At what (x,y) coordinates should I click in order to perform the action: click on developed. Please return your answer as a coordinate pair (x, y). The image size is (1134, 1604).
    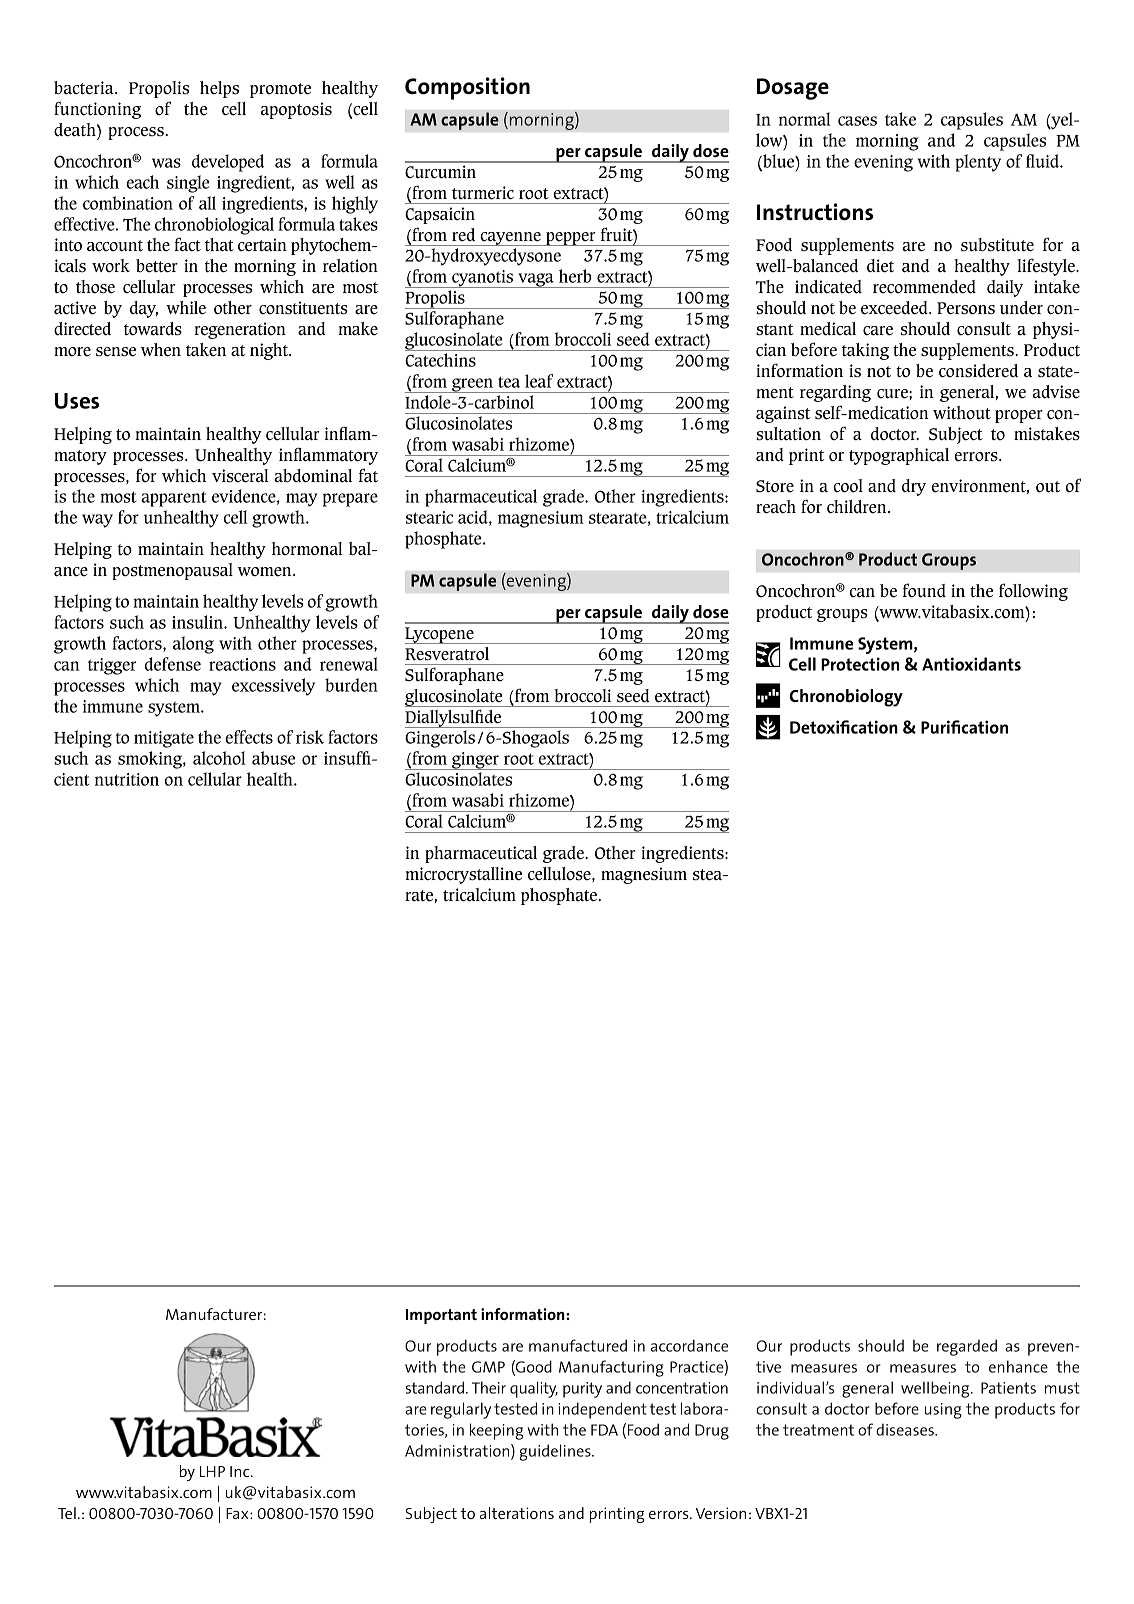
    Looking at the image, I should click on (228, 163).
